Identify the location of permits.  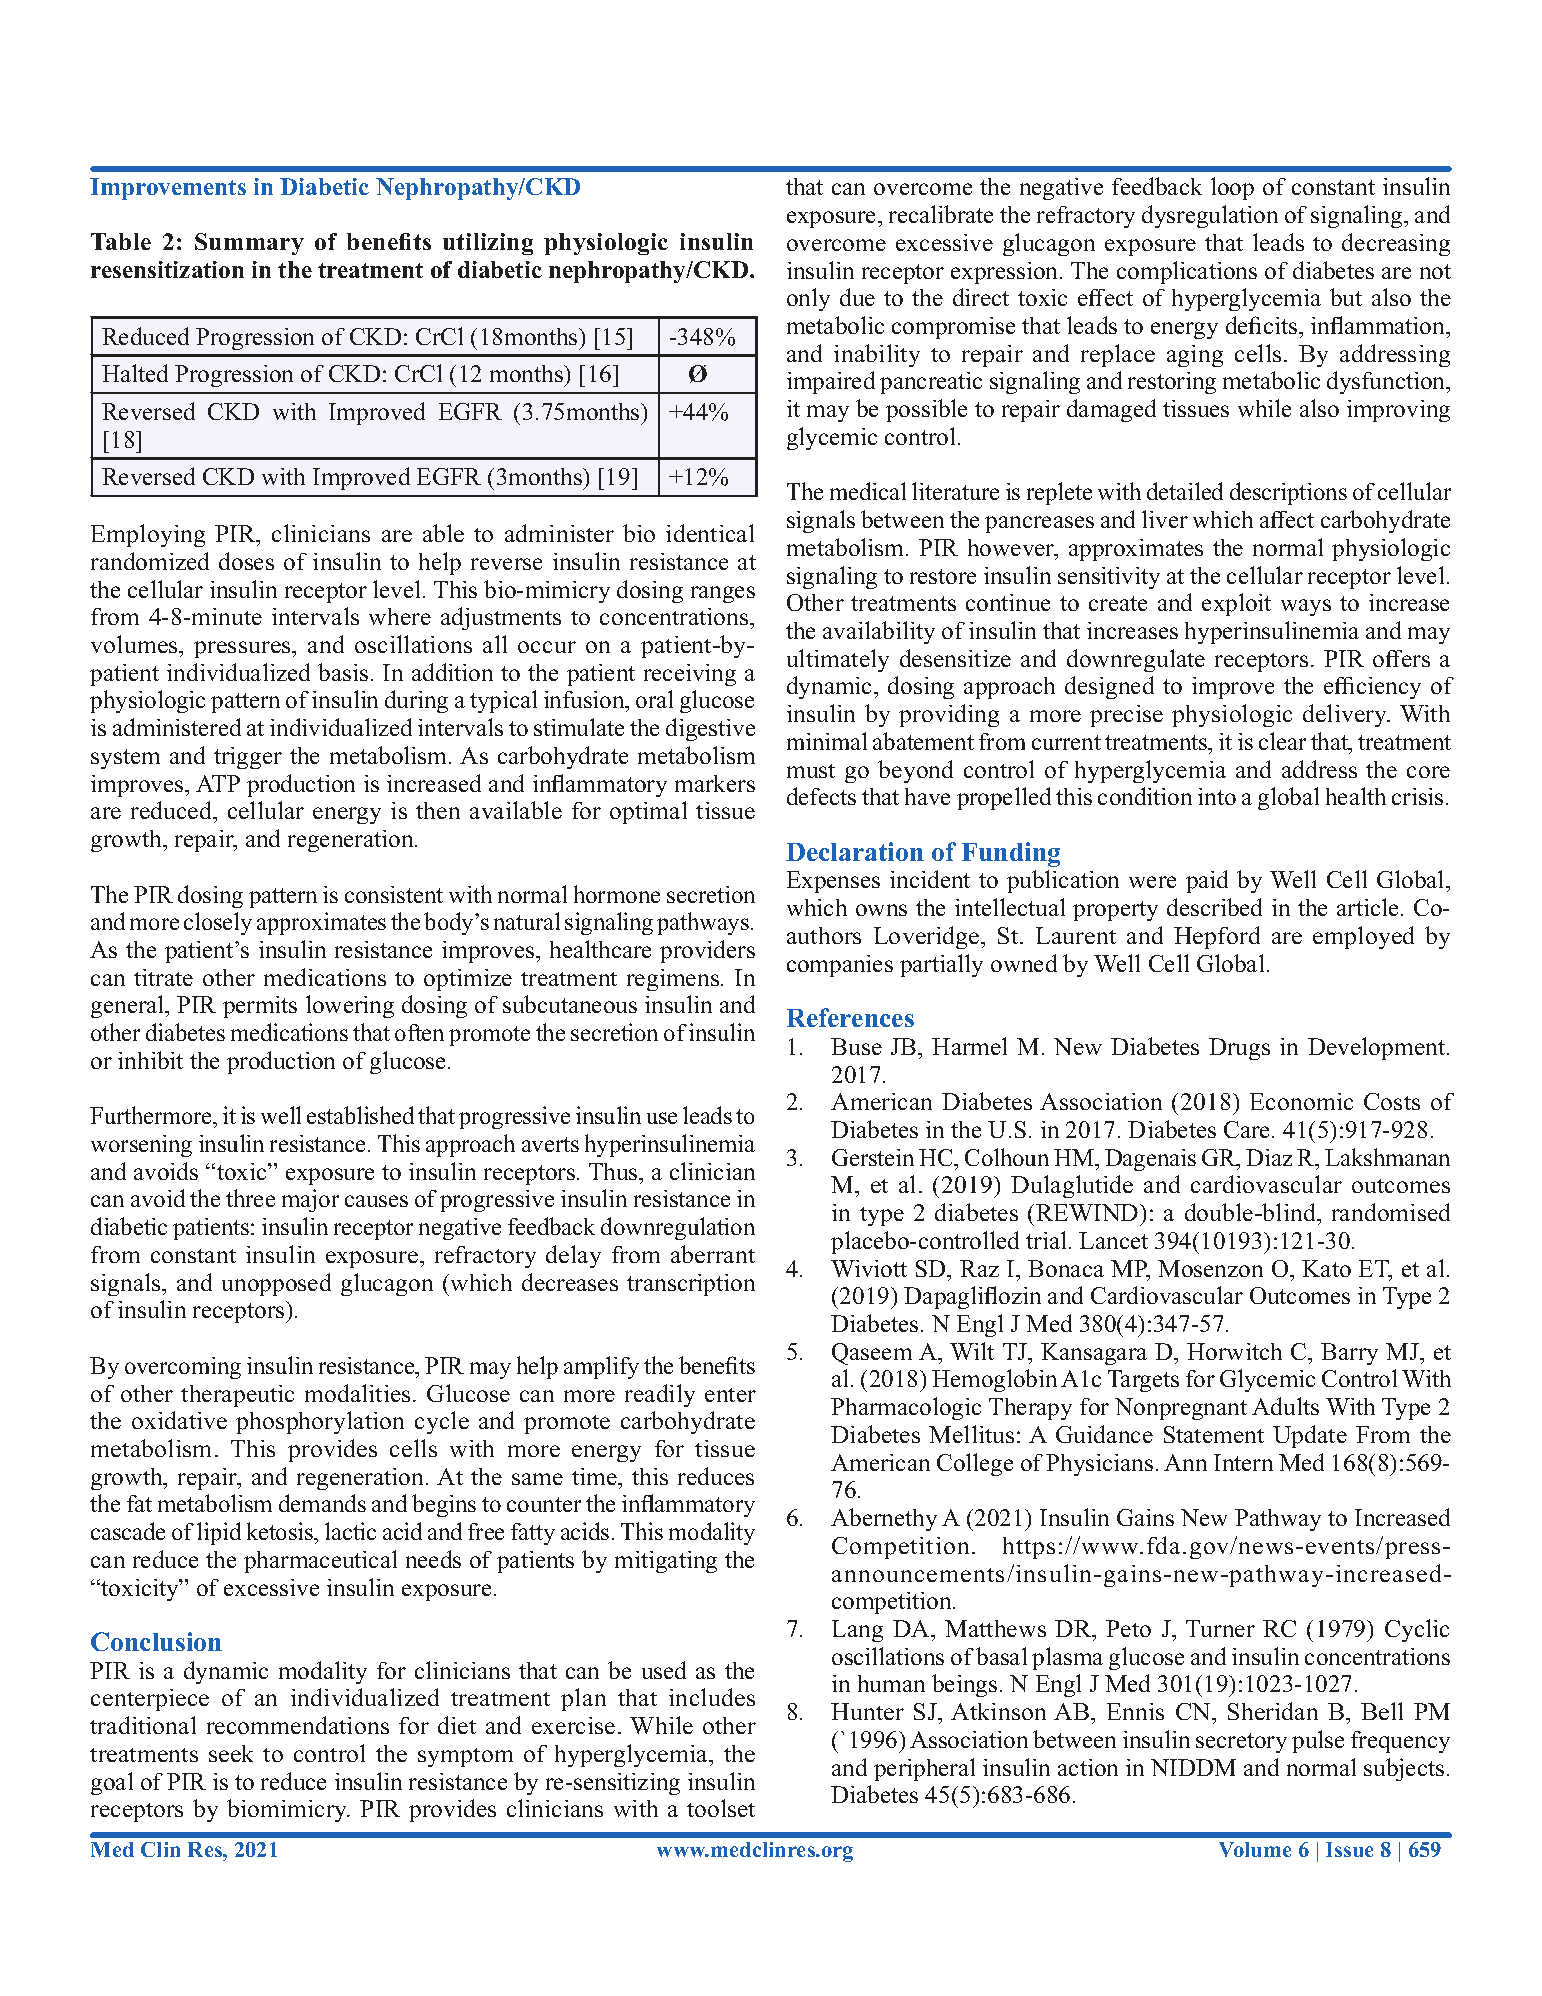
(260, 1007).
